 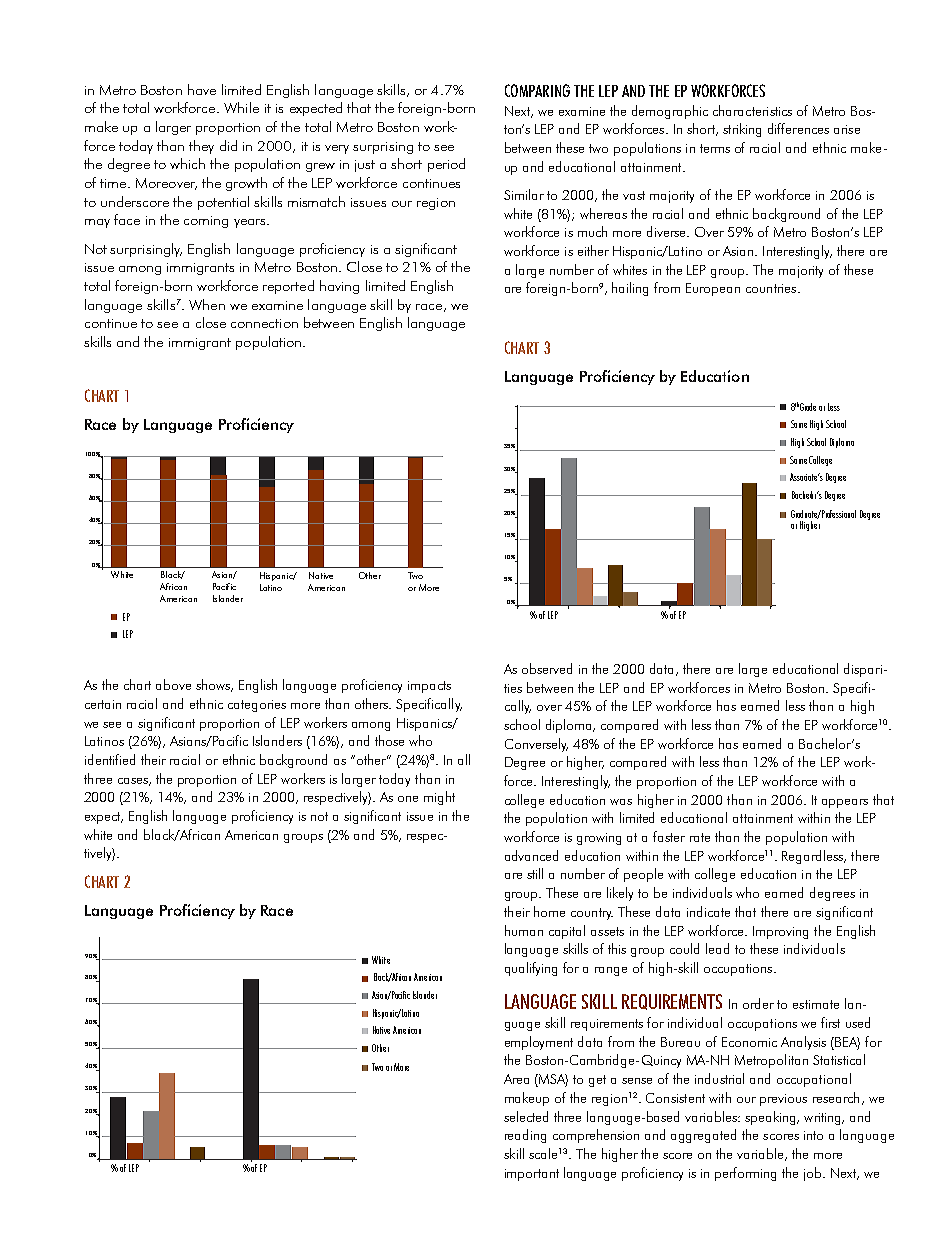 I want to click on When, so click(x=207, y=304).
